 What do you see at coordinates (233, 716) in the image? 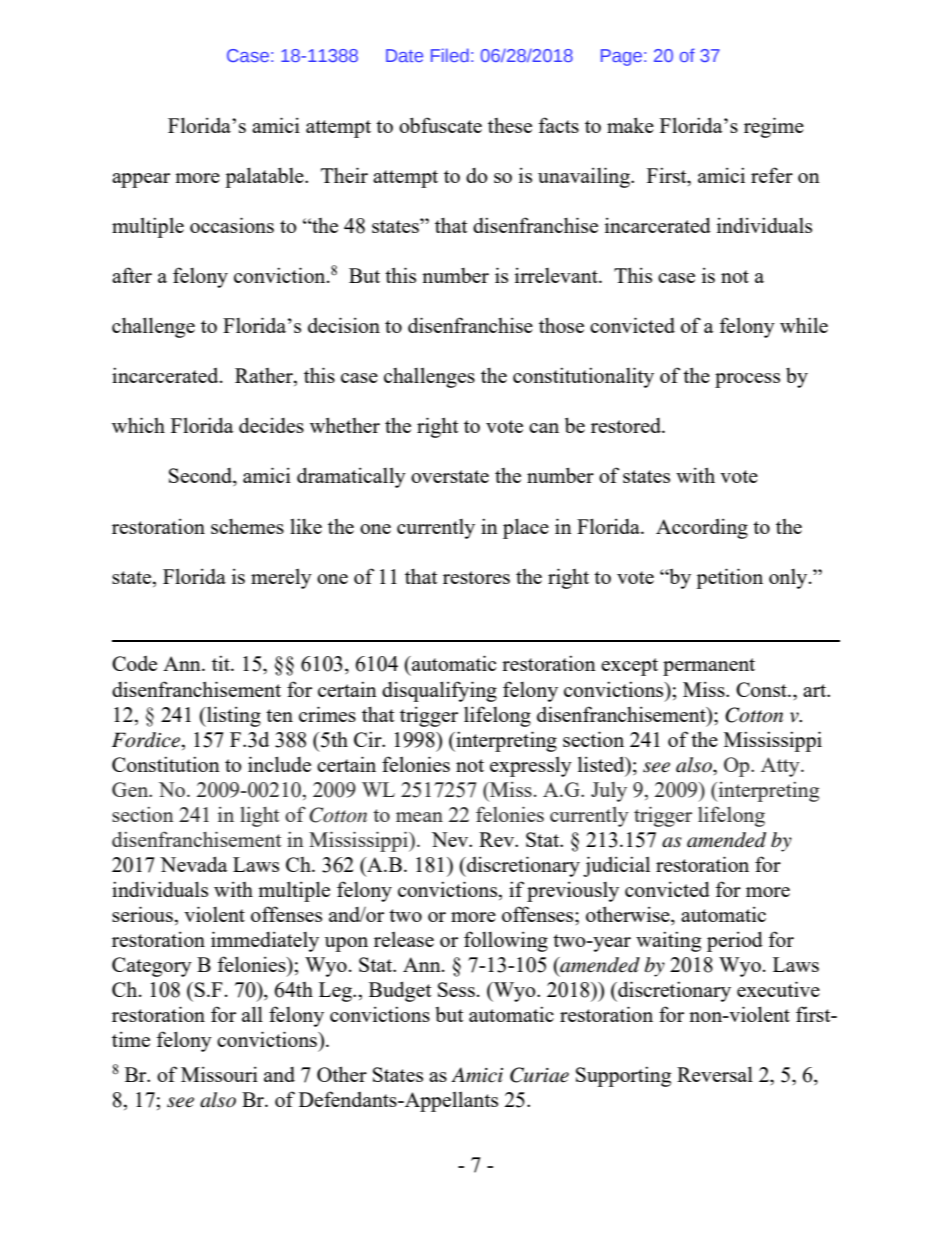
I see `listing` at bounding box center [233, 716].
